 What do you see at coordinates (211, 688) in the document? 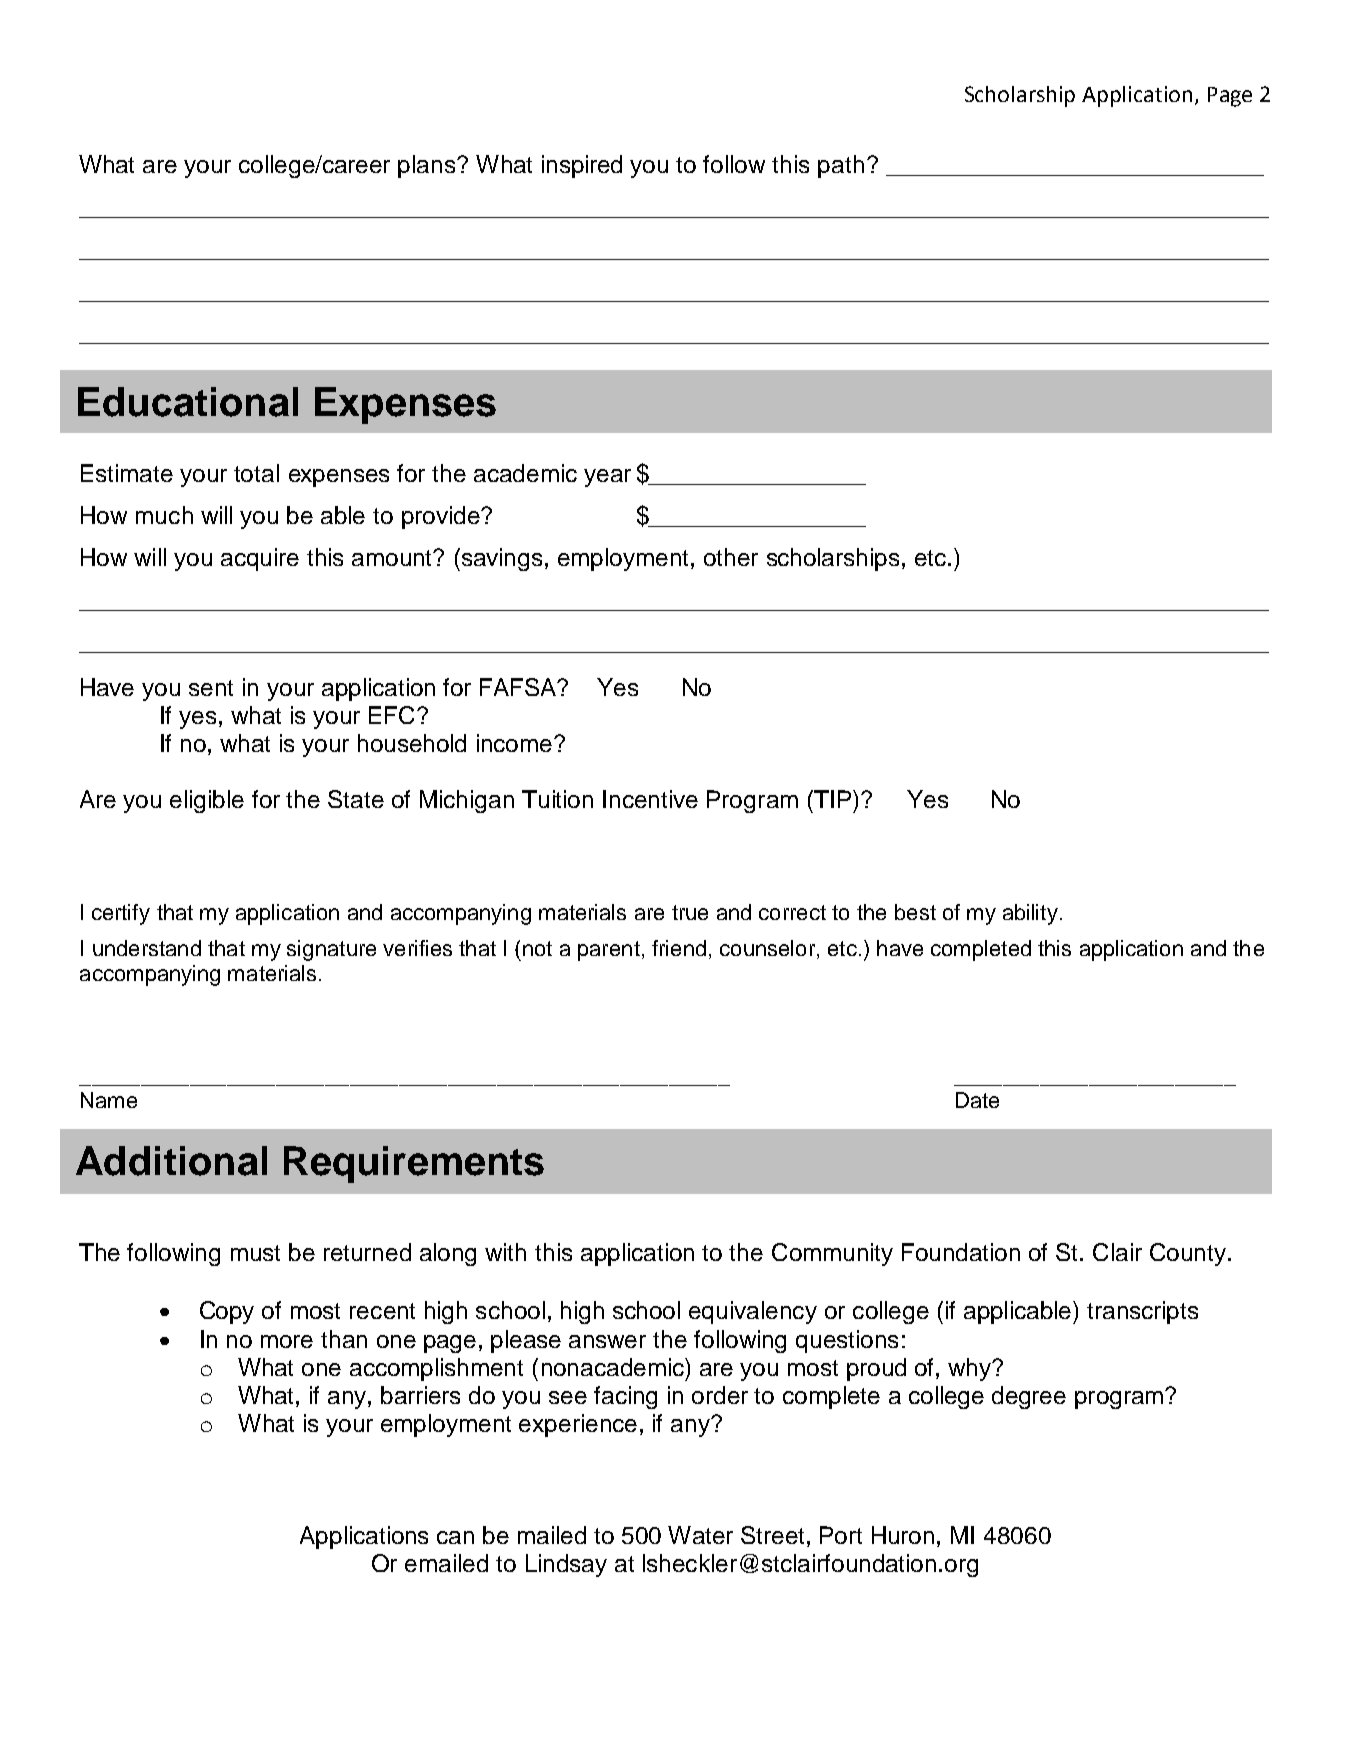
I see `sent` at bounding box center [211, 688].
